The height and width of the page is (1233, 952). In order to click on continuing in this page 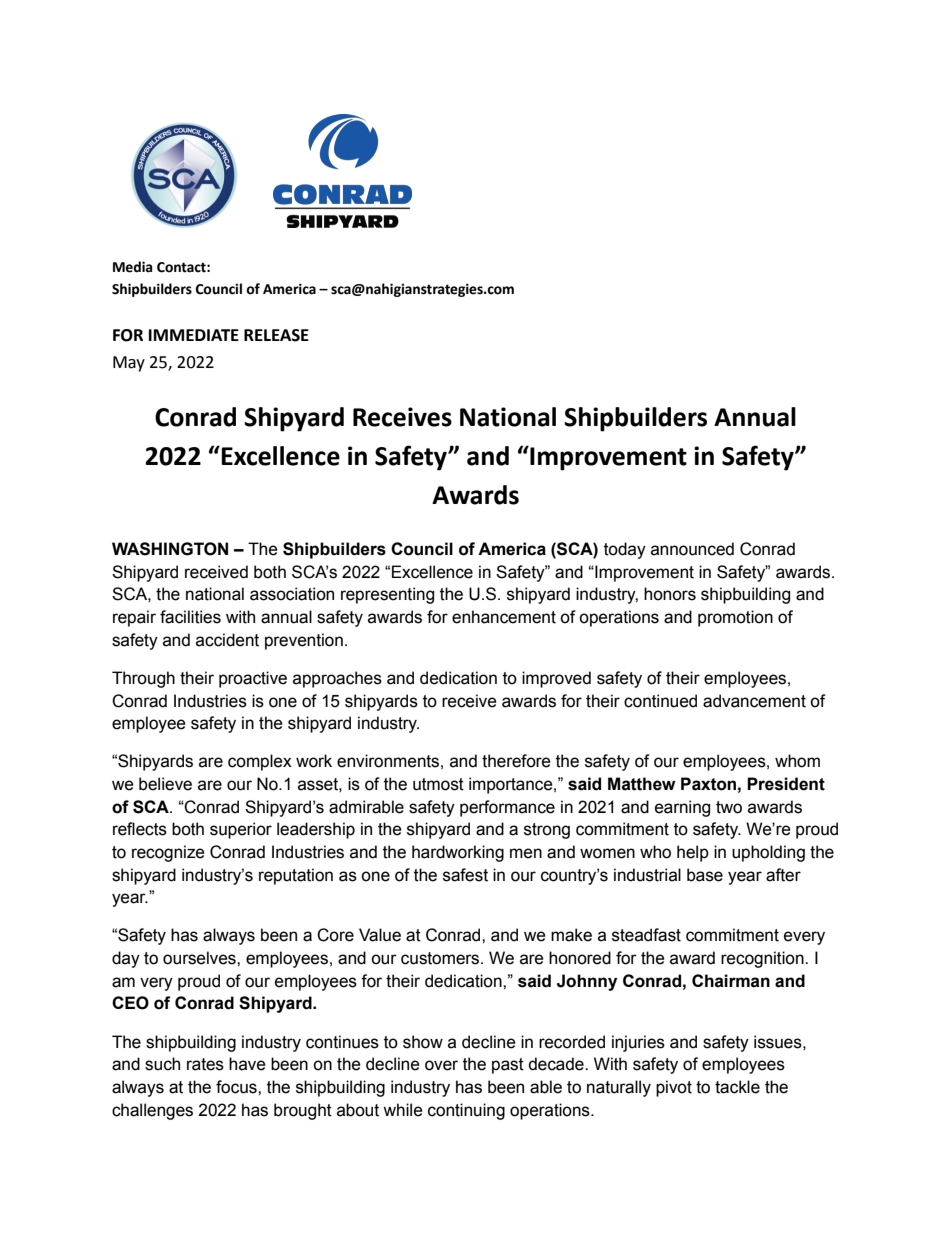, I will do `click(466, 1111)`.
